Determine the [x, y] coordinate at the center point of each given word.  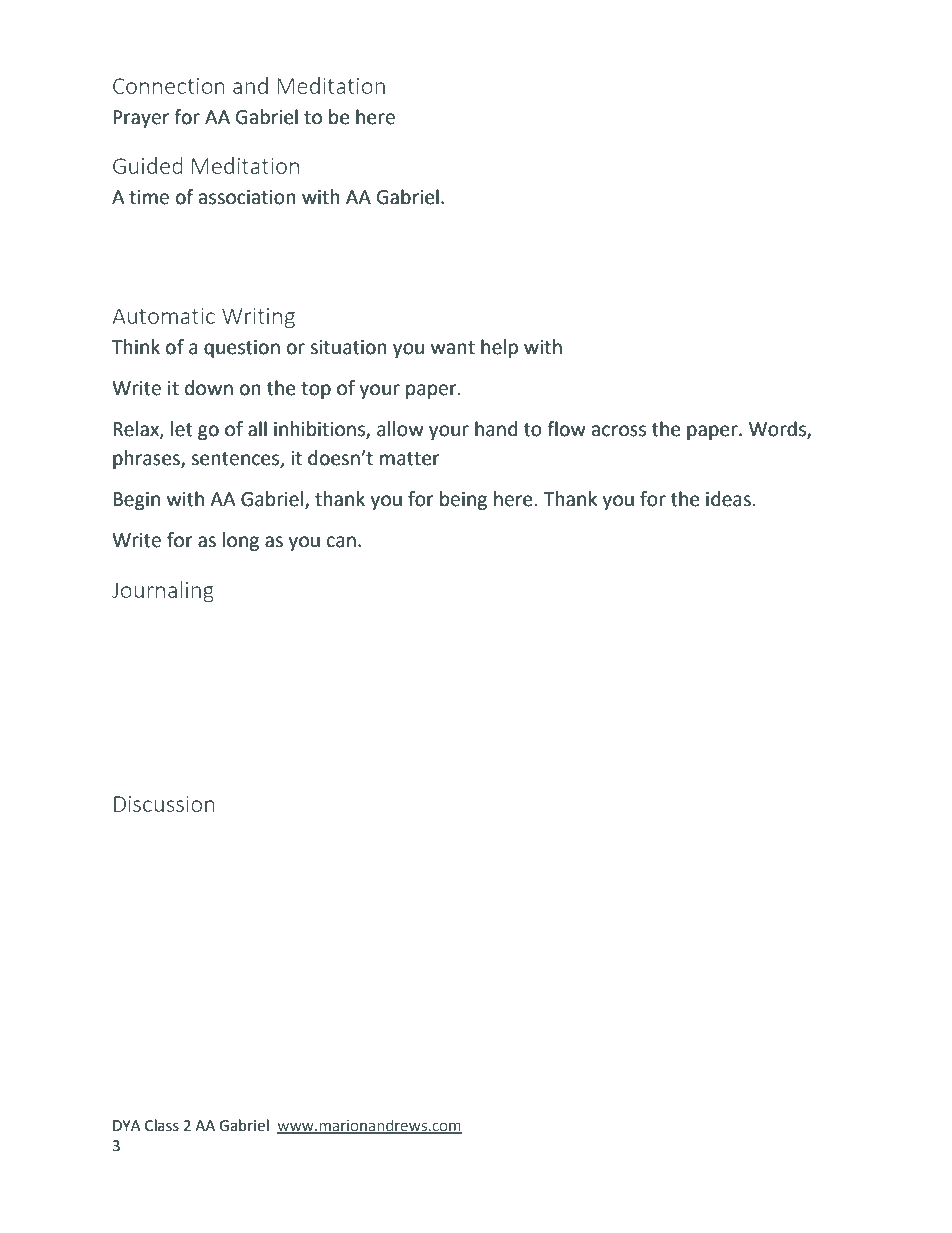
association [247, 197]
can [341, 542]
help [499, 348]
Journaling [163, 592]
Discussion [164, 804]
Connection [169, 86]
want [453, 348]
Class [162, 1125]
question [242, 349]
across [619, 431]
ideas [728, 499]
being [463, 500]
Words [778, 430]
